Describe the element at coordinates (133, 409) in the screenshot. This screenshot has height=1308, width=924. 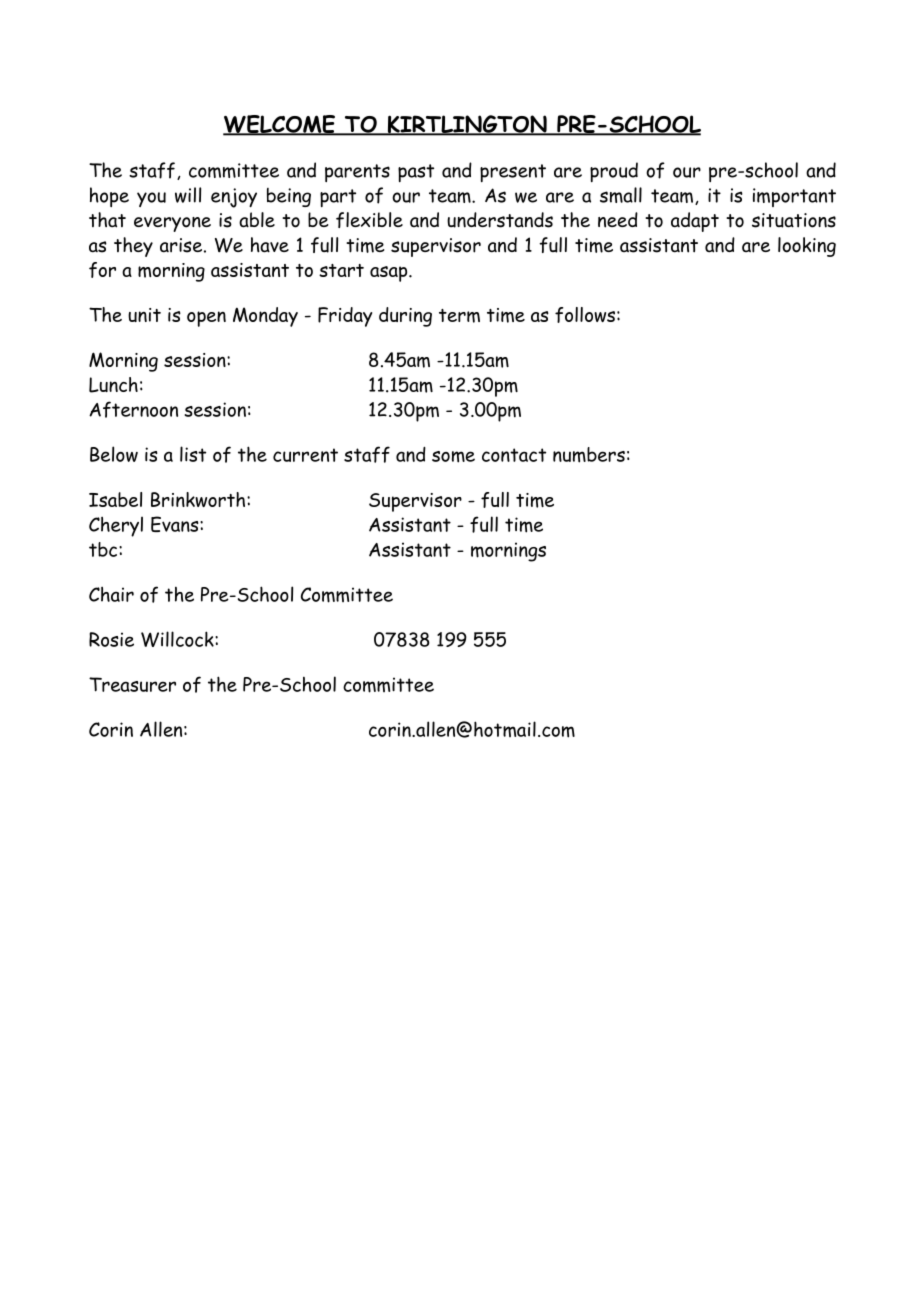
I see `Afternoon` at that location.
